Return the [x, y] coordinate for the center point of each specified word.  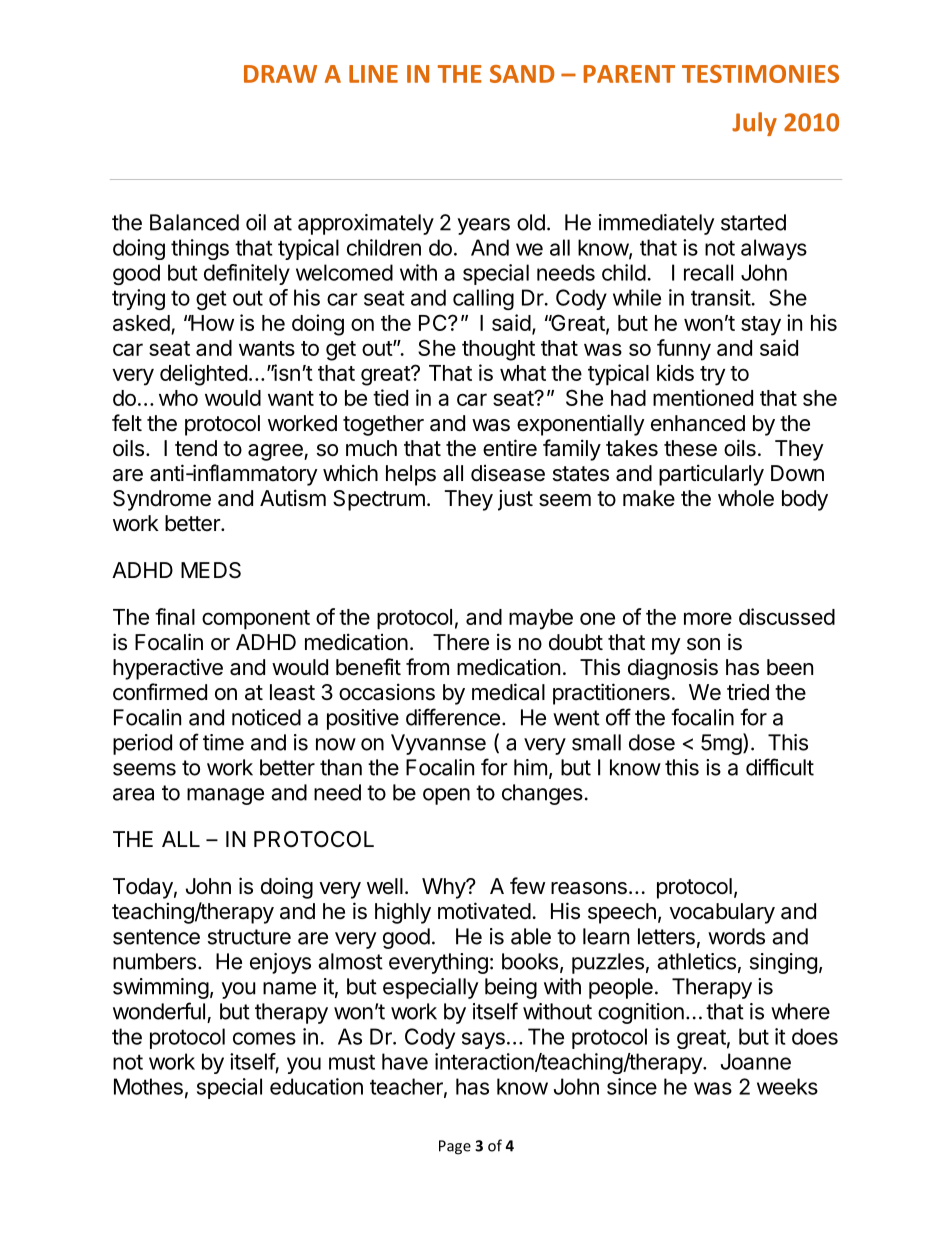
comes [264, 1038]
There [461, 642]
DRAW [280, 74]
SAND [522, 74]
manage [225, 796]
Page [455, 1147]
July [754, 124]
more [708, 618]
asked [141, 323]
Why [444, 888]
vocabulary [722, 913]
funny [684, 350]
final [175, 616]
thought [498, 350]
